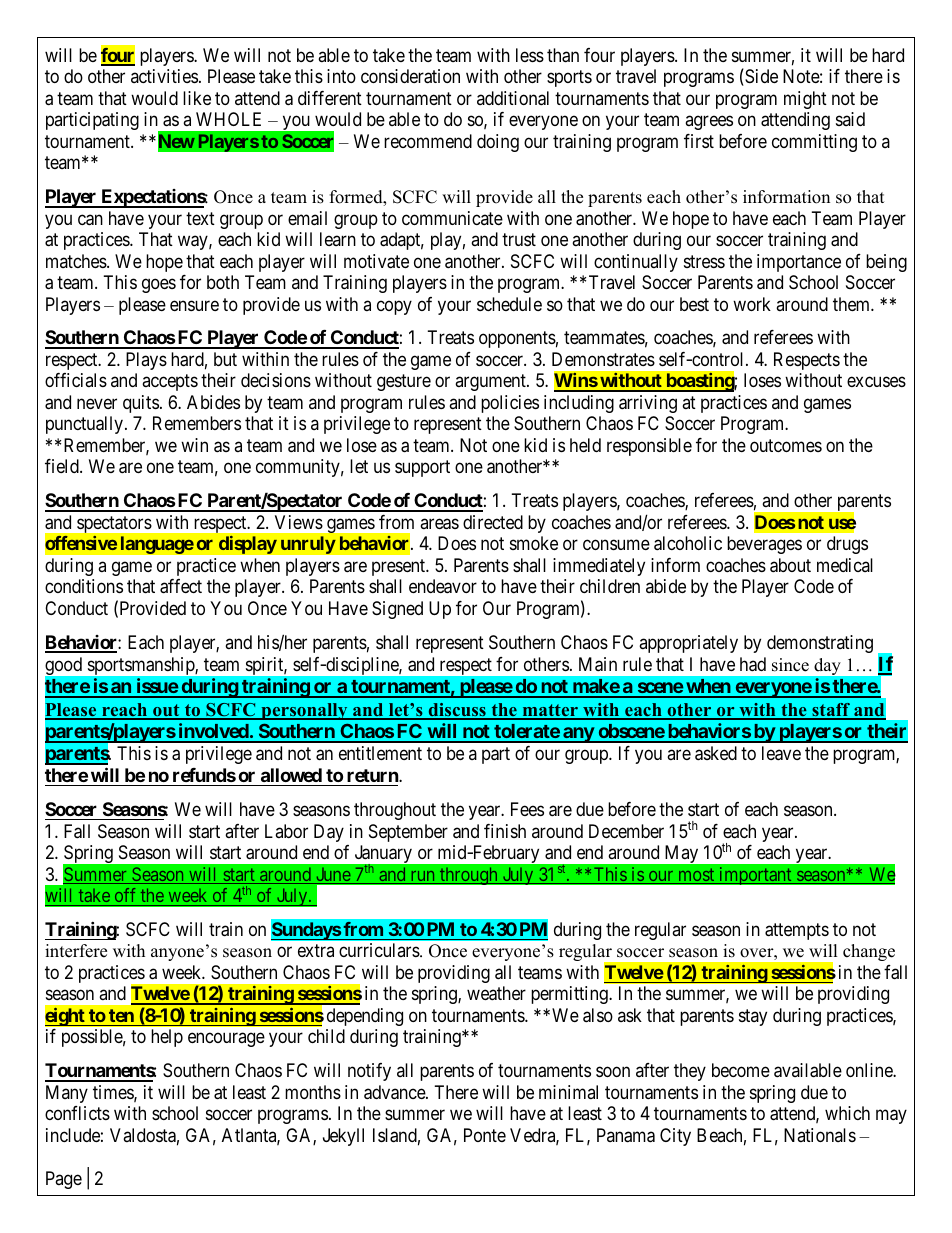 This image has width=952, height=1233. What do you see at coordinates (781, 753) in the image?
I see `leave` at bounding box center [781, 753].
